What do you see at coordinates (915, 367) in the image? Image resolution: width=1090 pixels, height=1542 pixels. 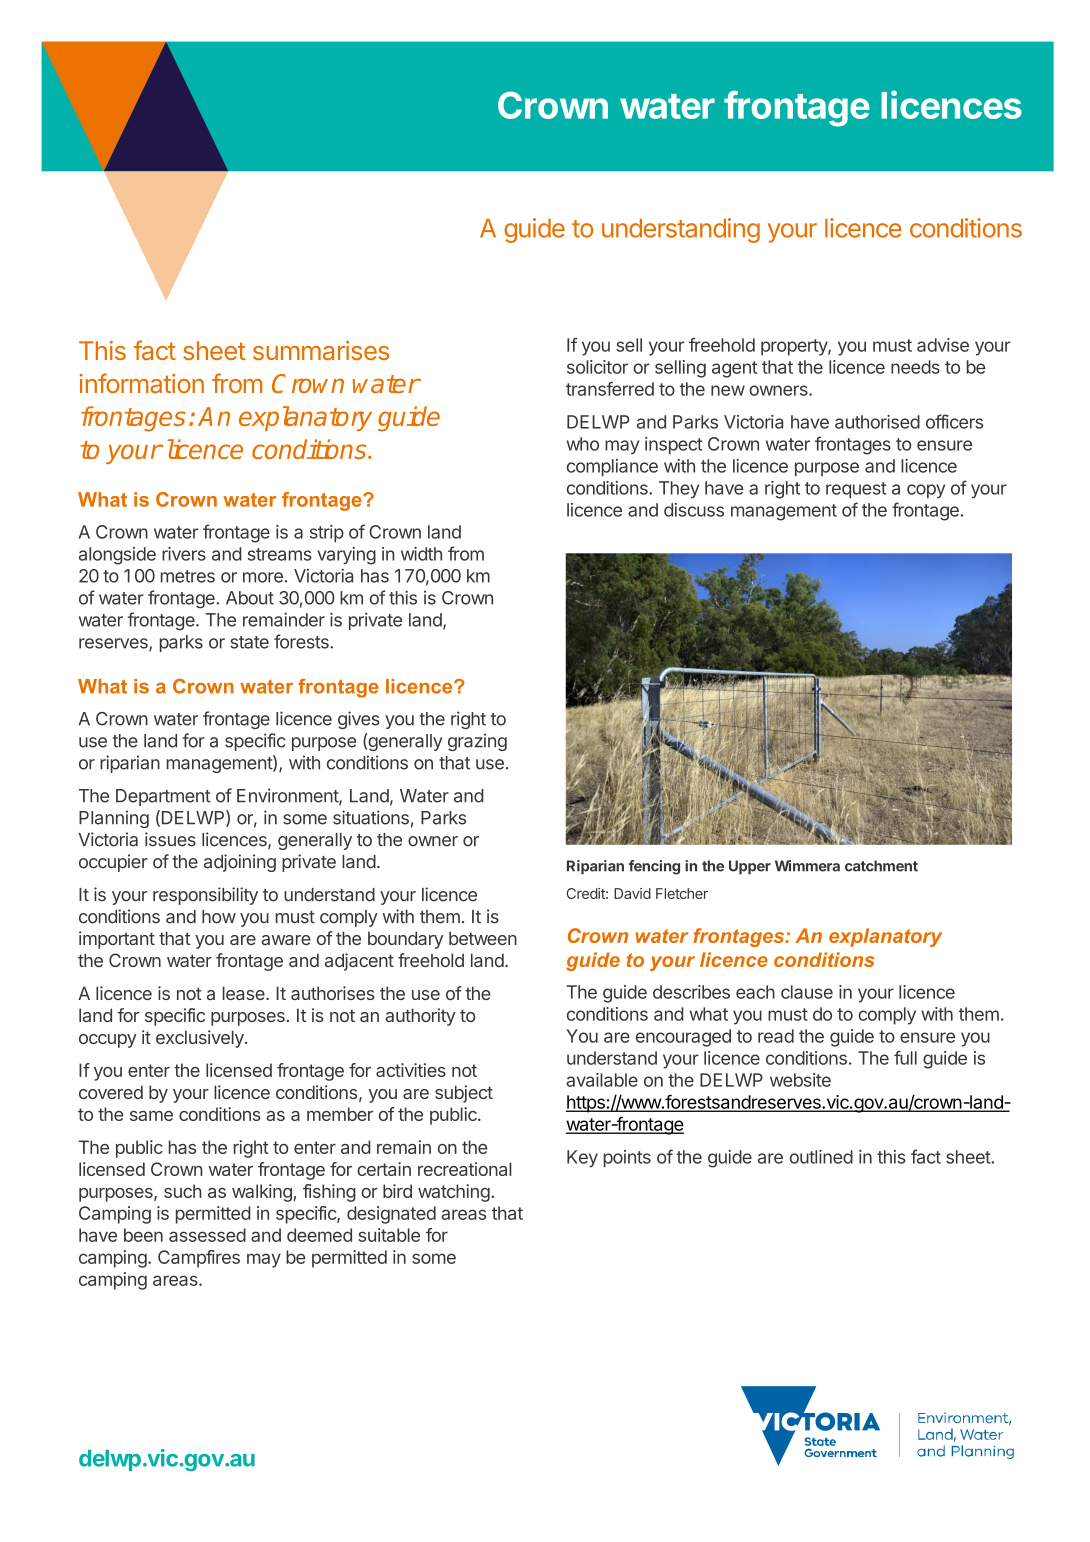 I see `needs` at bounding box center [915, 367].
